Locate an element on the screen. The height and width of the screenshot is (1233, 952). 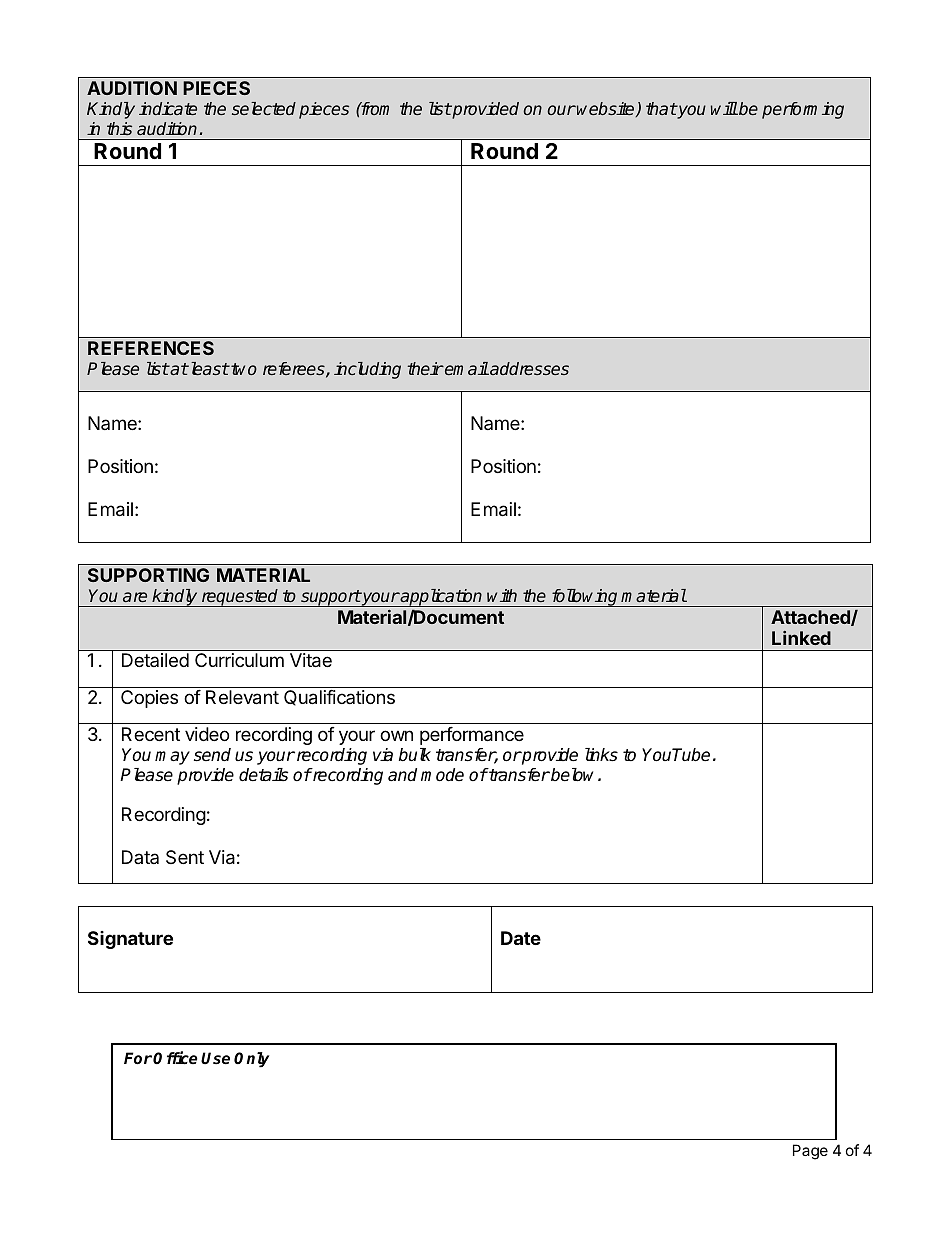
send is located at coordinates (212, 755).
